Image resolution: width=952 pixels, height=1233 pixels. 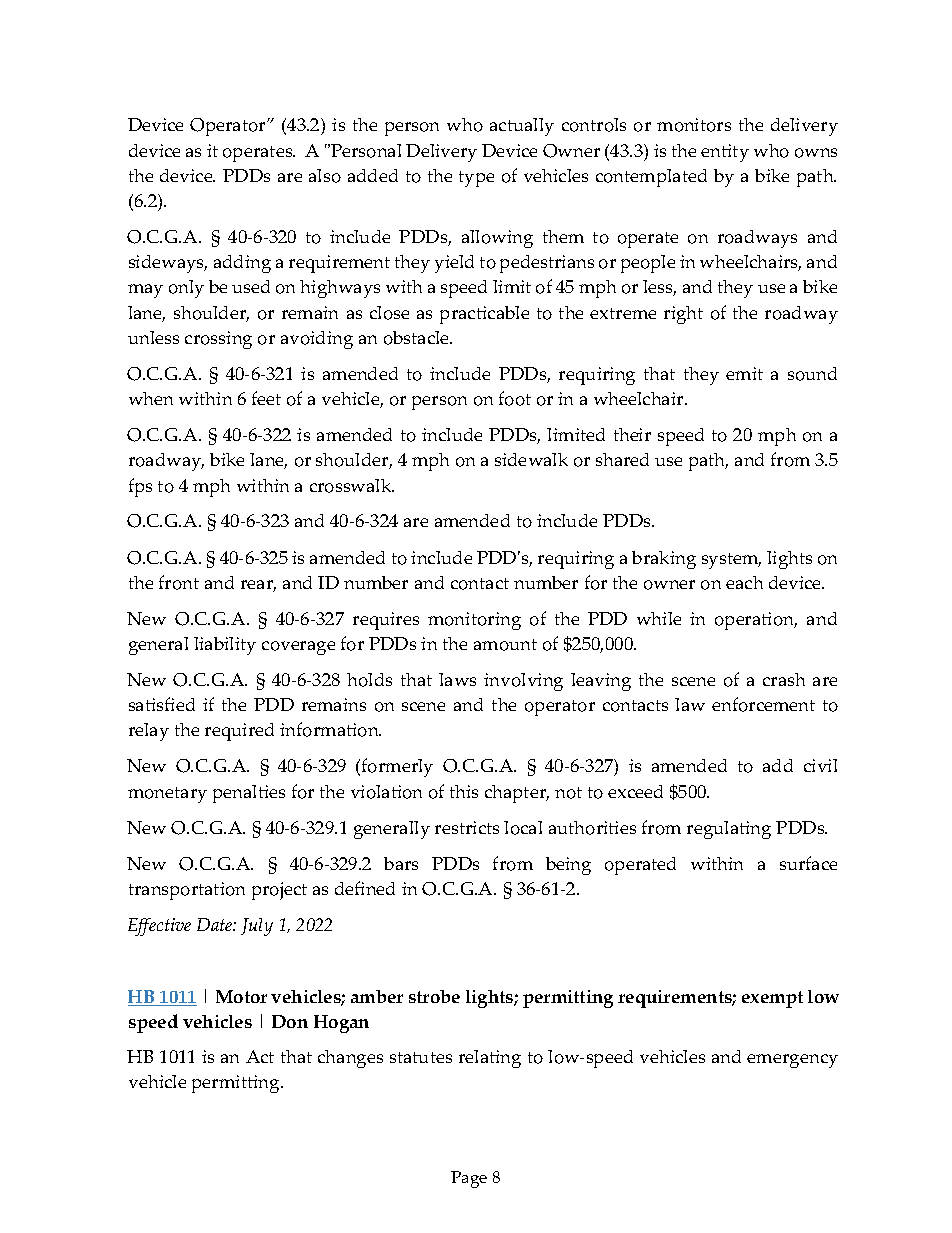 What do you see at coordinates (476, 179) in the document?
I see `type` at bounding box center [476, 179].
